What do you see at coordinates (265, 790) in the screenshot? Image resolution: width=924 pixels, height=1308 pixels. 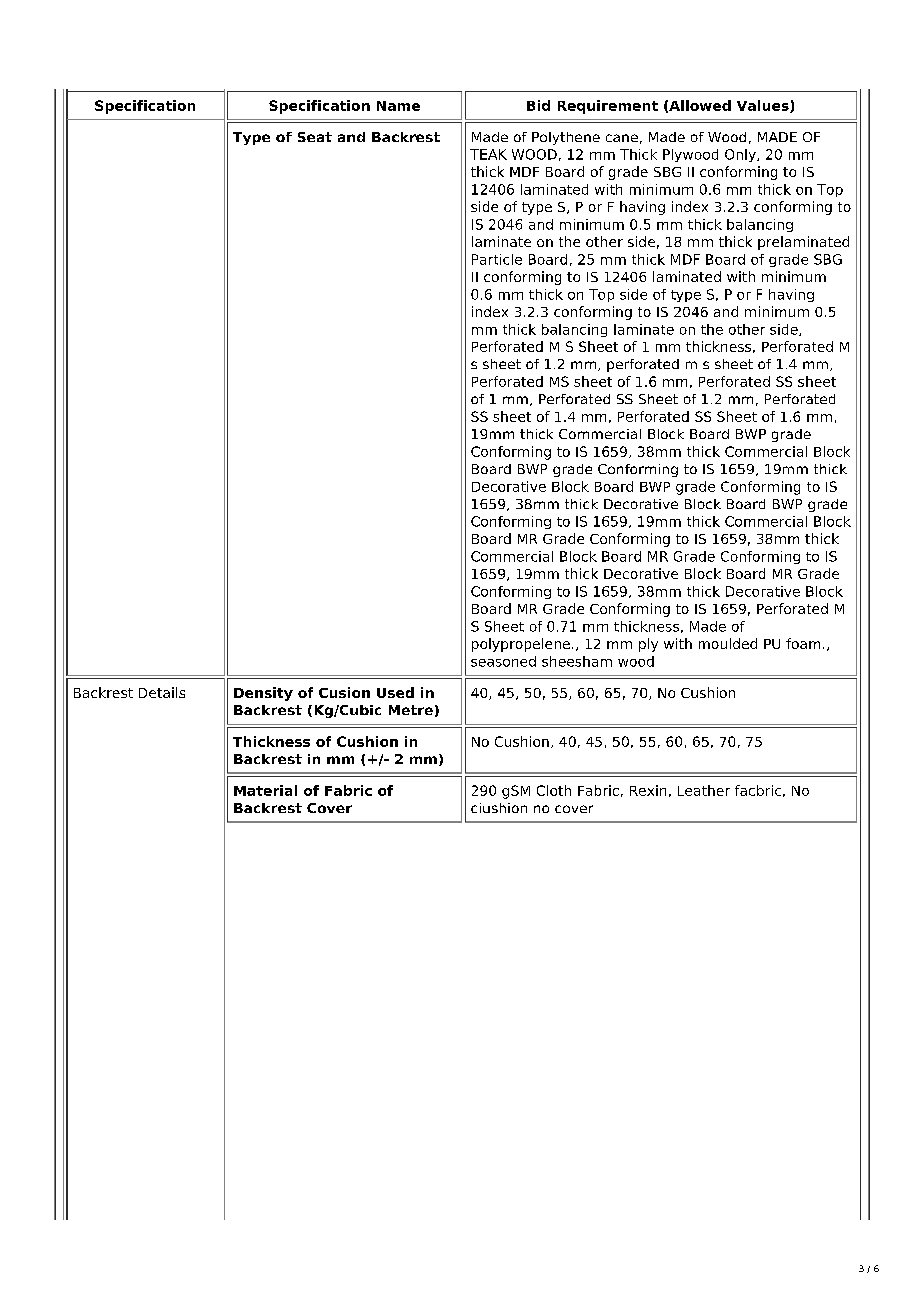 I see `Material` at bounding box center [265, 790].
